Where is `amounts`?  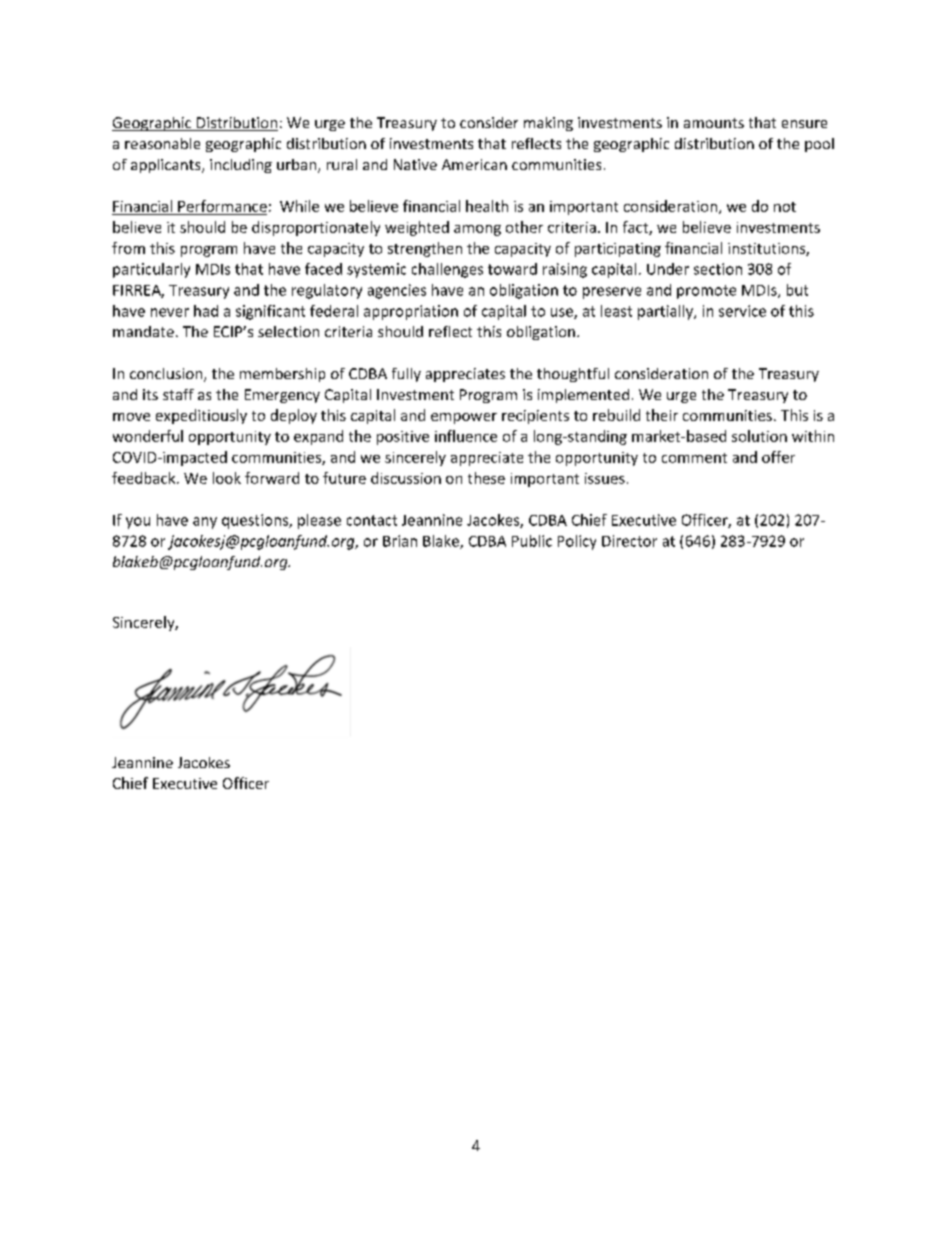
amounts is located at coordinates (714, 123).
